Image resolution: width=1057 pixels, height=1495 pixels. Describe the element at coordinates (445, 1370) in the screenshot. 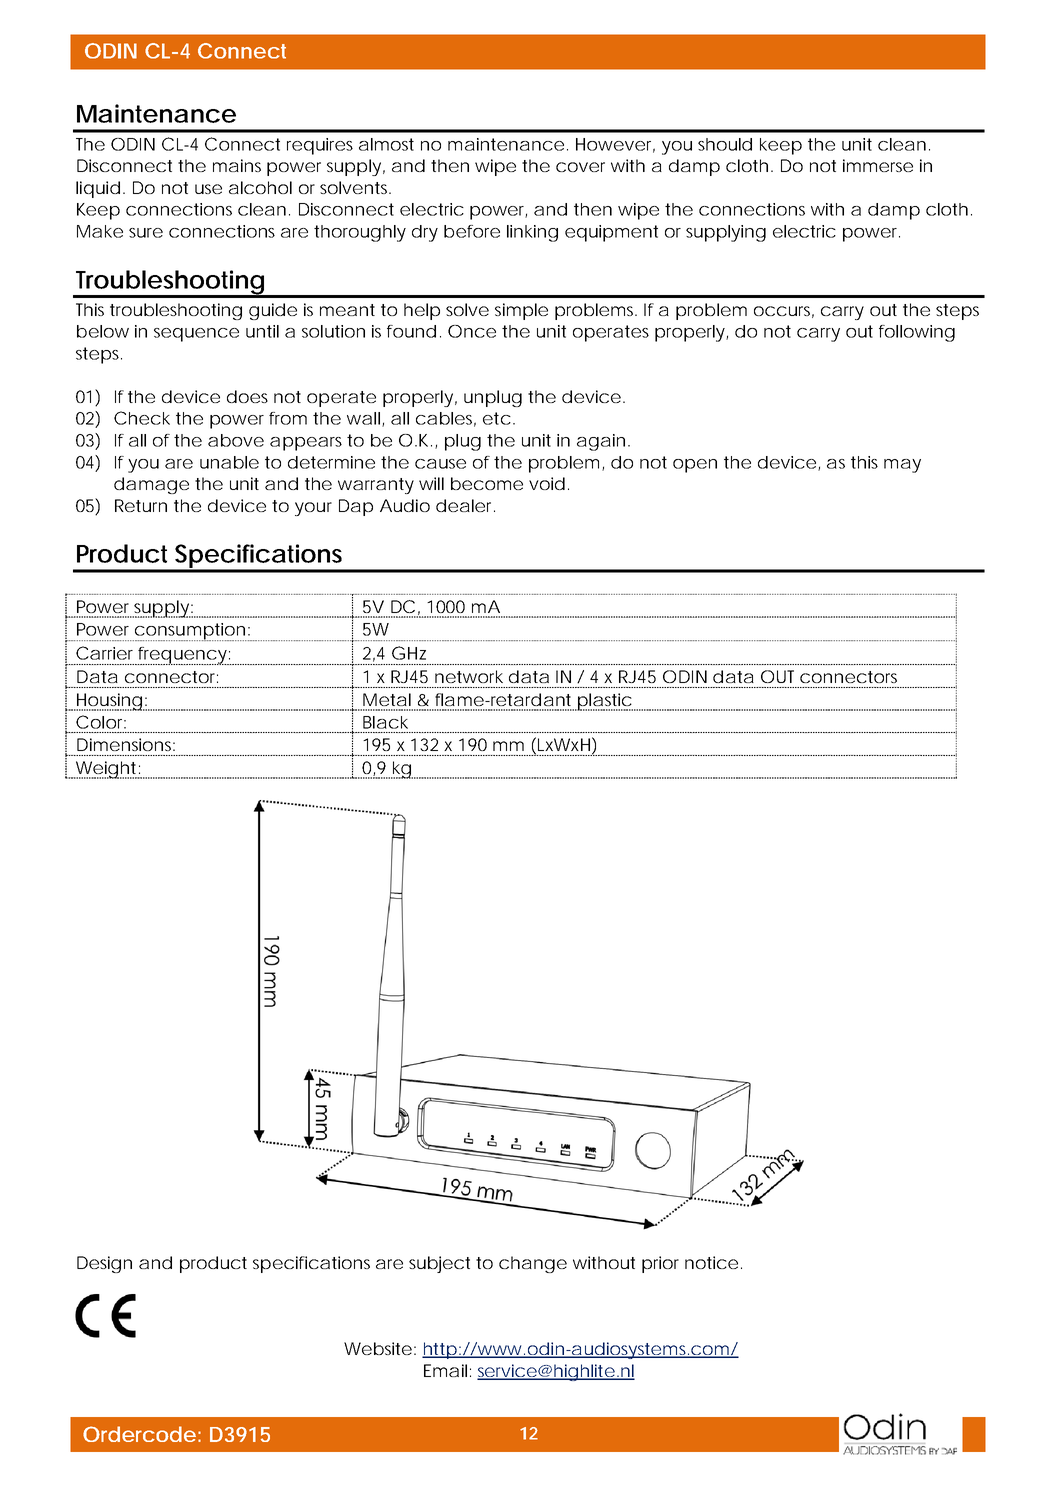

I see `Email` at that location.
